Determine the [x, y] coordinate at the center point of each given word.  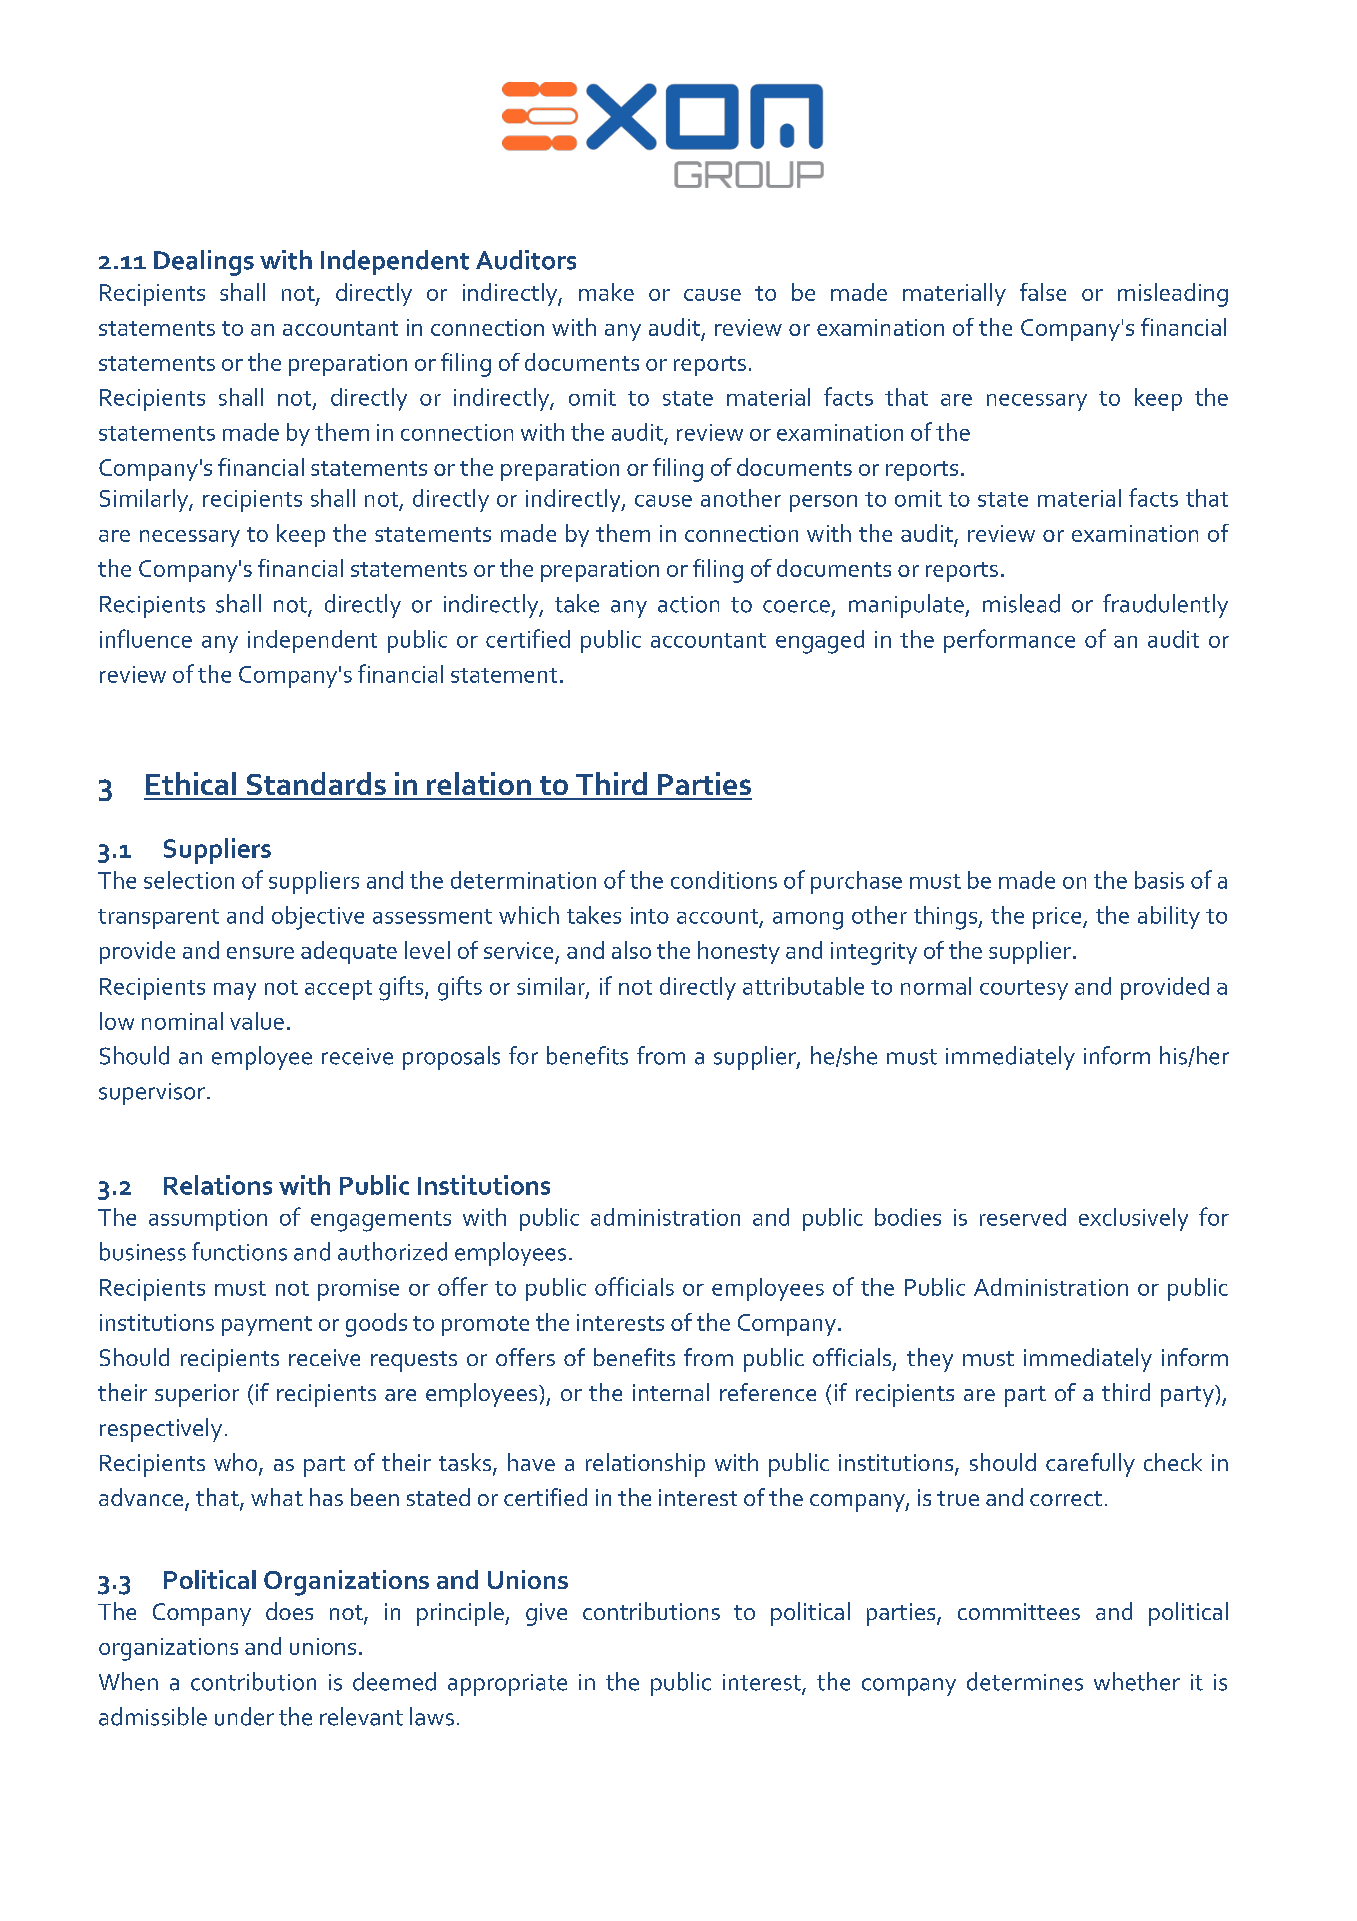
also [631, 950]
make [606, 292]
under [244, 1716]
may [235, 991]
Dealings [204, 263]
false [1043, 292]
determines [1025, 1681]
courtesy [1024, 990]
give [546, 1614]
